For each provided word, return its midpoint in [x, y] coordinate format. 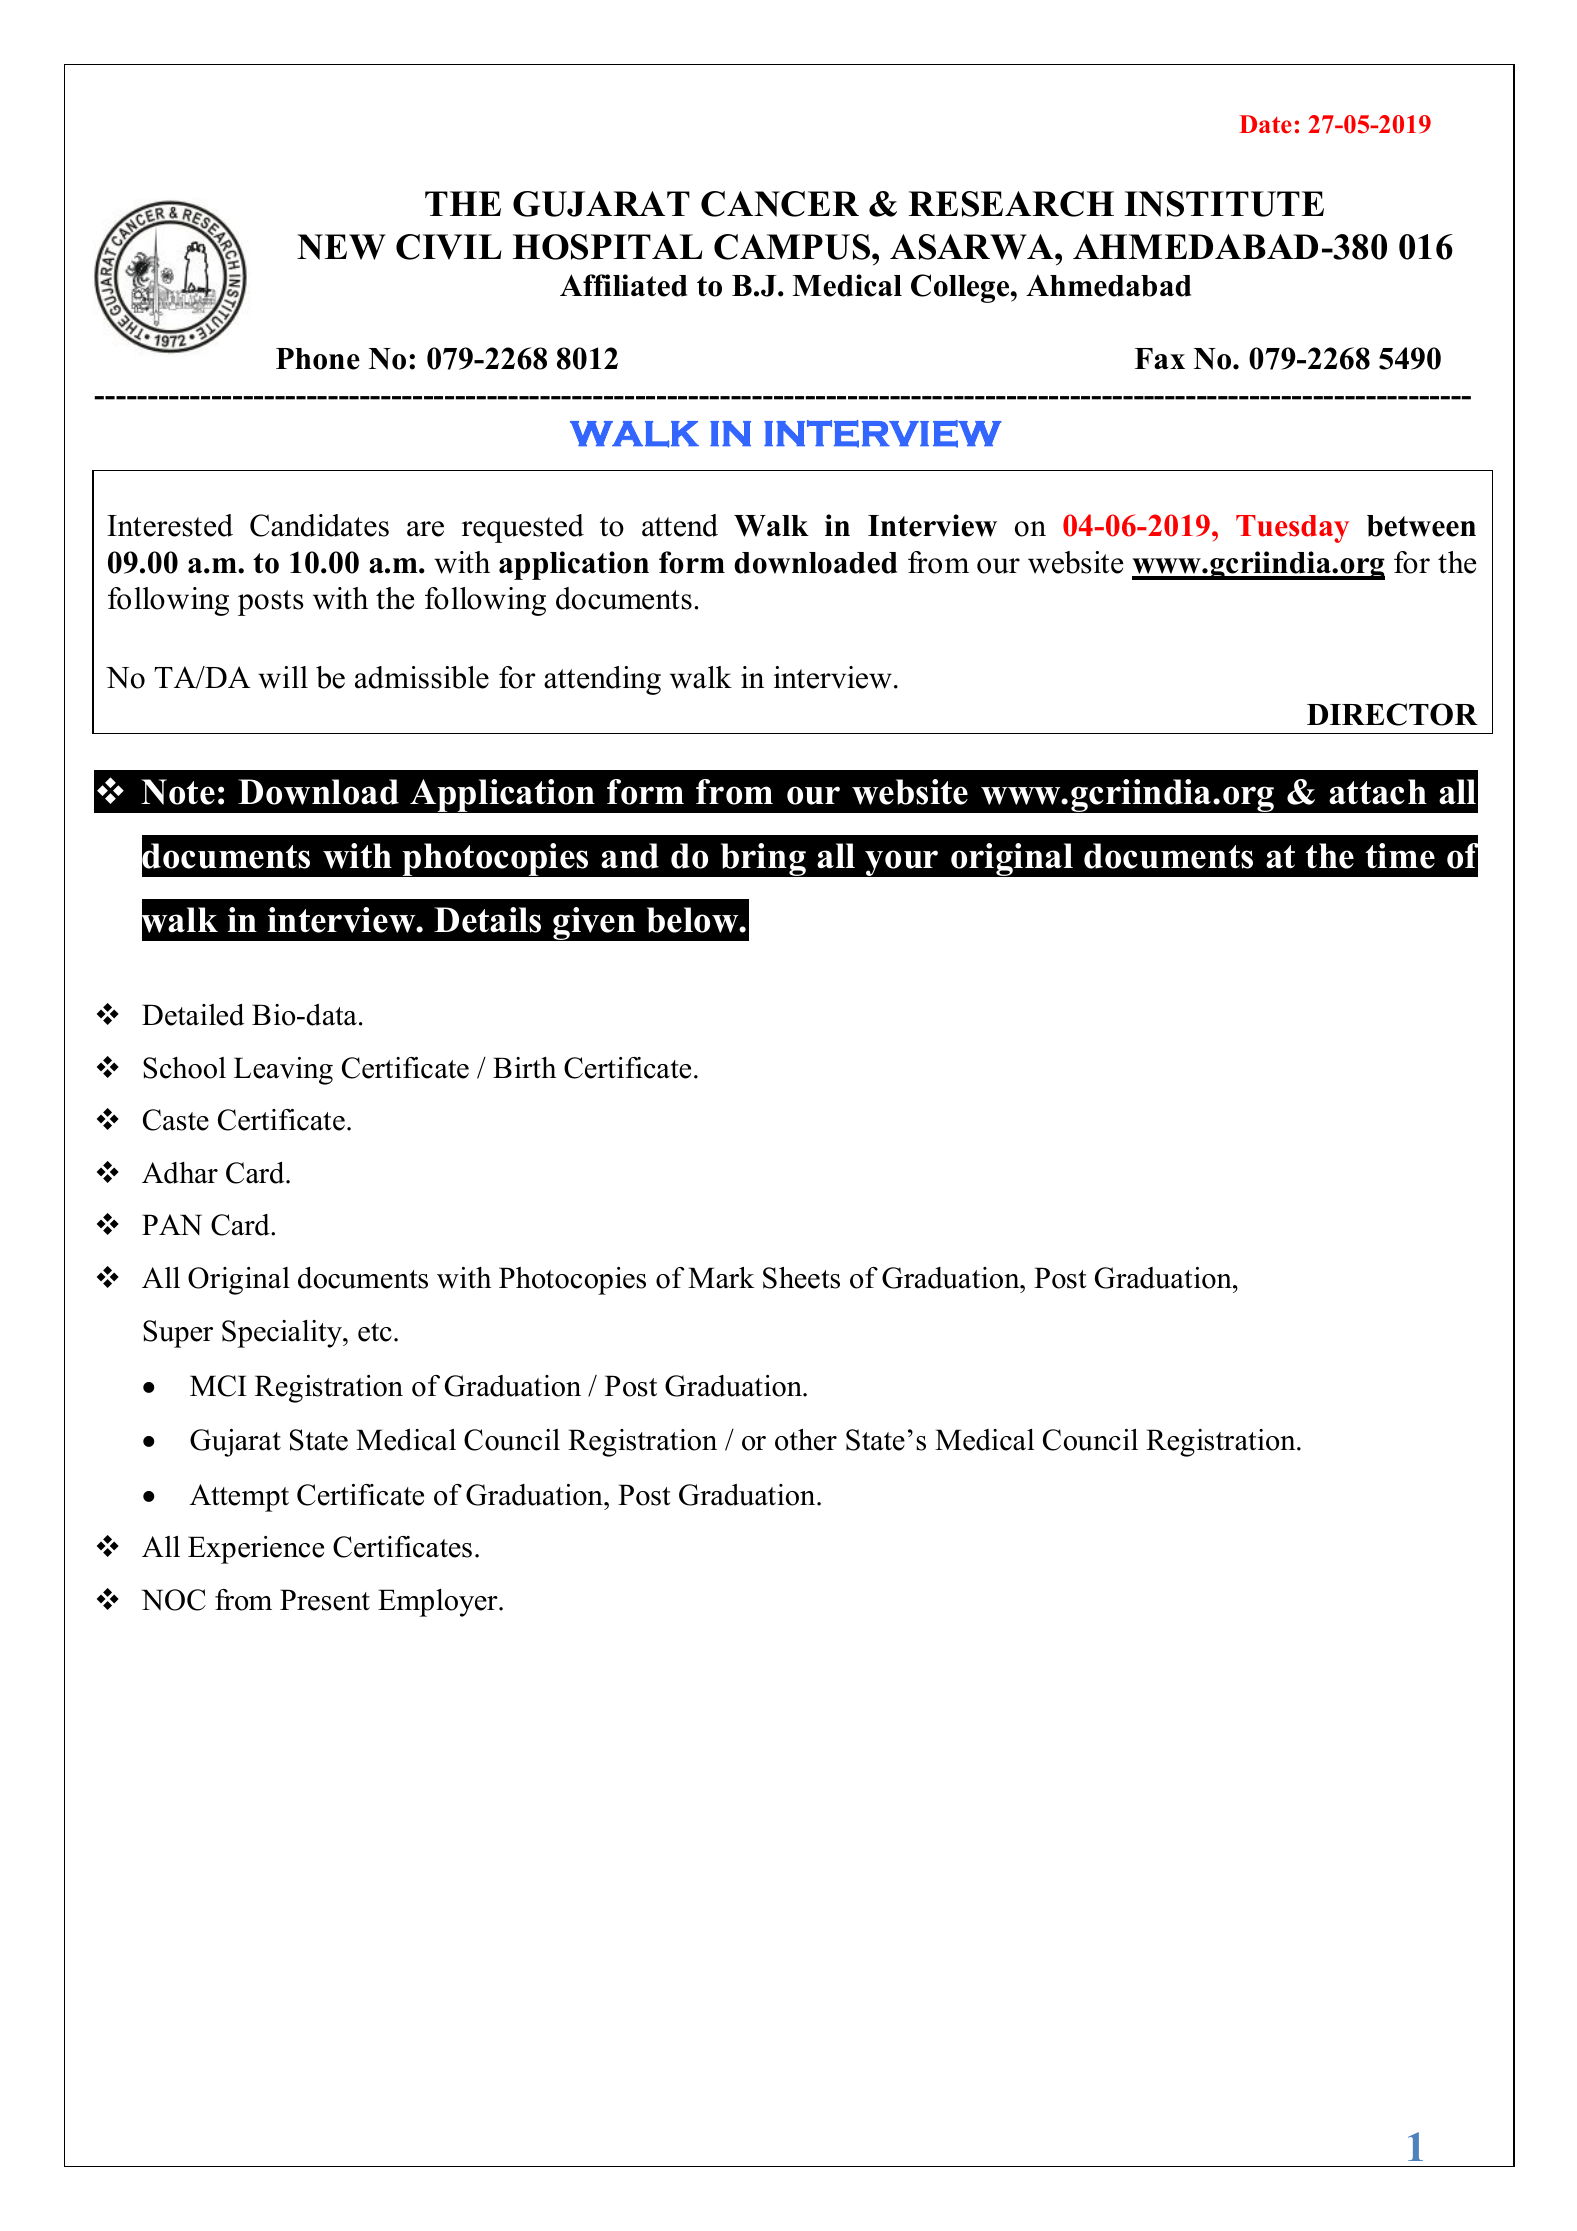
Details [487, 920]
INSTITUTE [1224, 204]
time [1400, 856]
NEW [341, 247]
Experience [256, 1550]
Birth [524, 1067]
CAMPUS [793, 247]
